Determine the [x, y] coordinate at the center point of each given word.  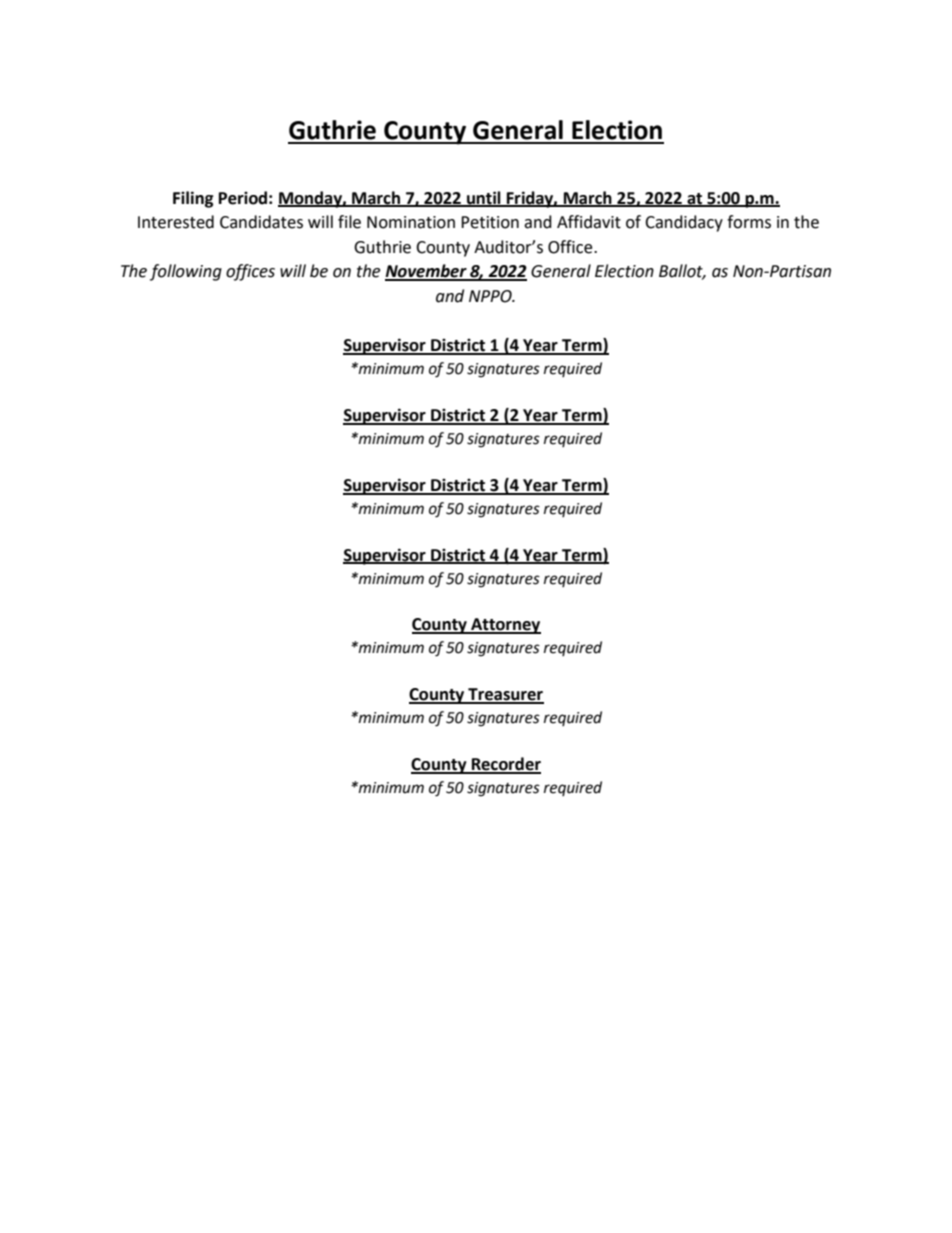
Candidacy [684, 223]
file [349, 222]
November [427, 272]
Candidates [261, 222]
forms [749, 222]
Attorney [505, 626]
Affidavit [589, 222]
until [484, 198]
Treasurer [505, 695]
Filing [193, 199]
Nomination [411, 222]
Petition [490, 222]
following [186, 272]
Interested [176, 222]
